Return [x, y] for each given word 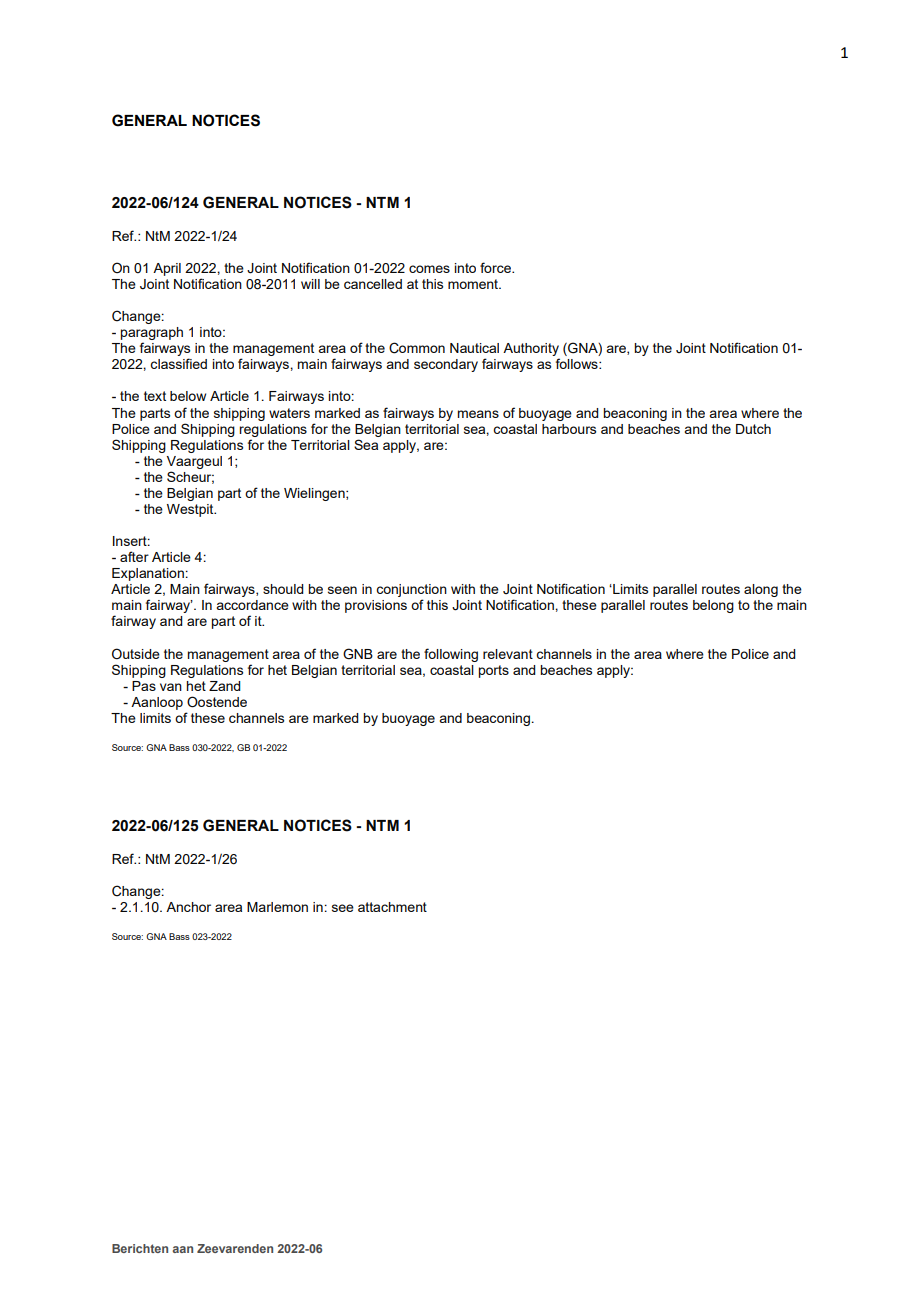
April [167, 269]
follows [578, 363]
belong [713, 606]
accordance [252, 605]
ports [494, 671]
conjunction [411, 592]
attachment [392, 907]
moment [474, 284]
